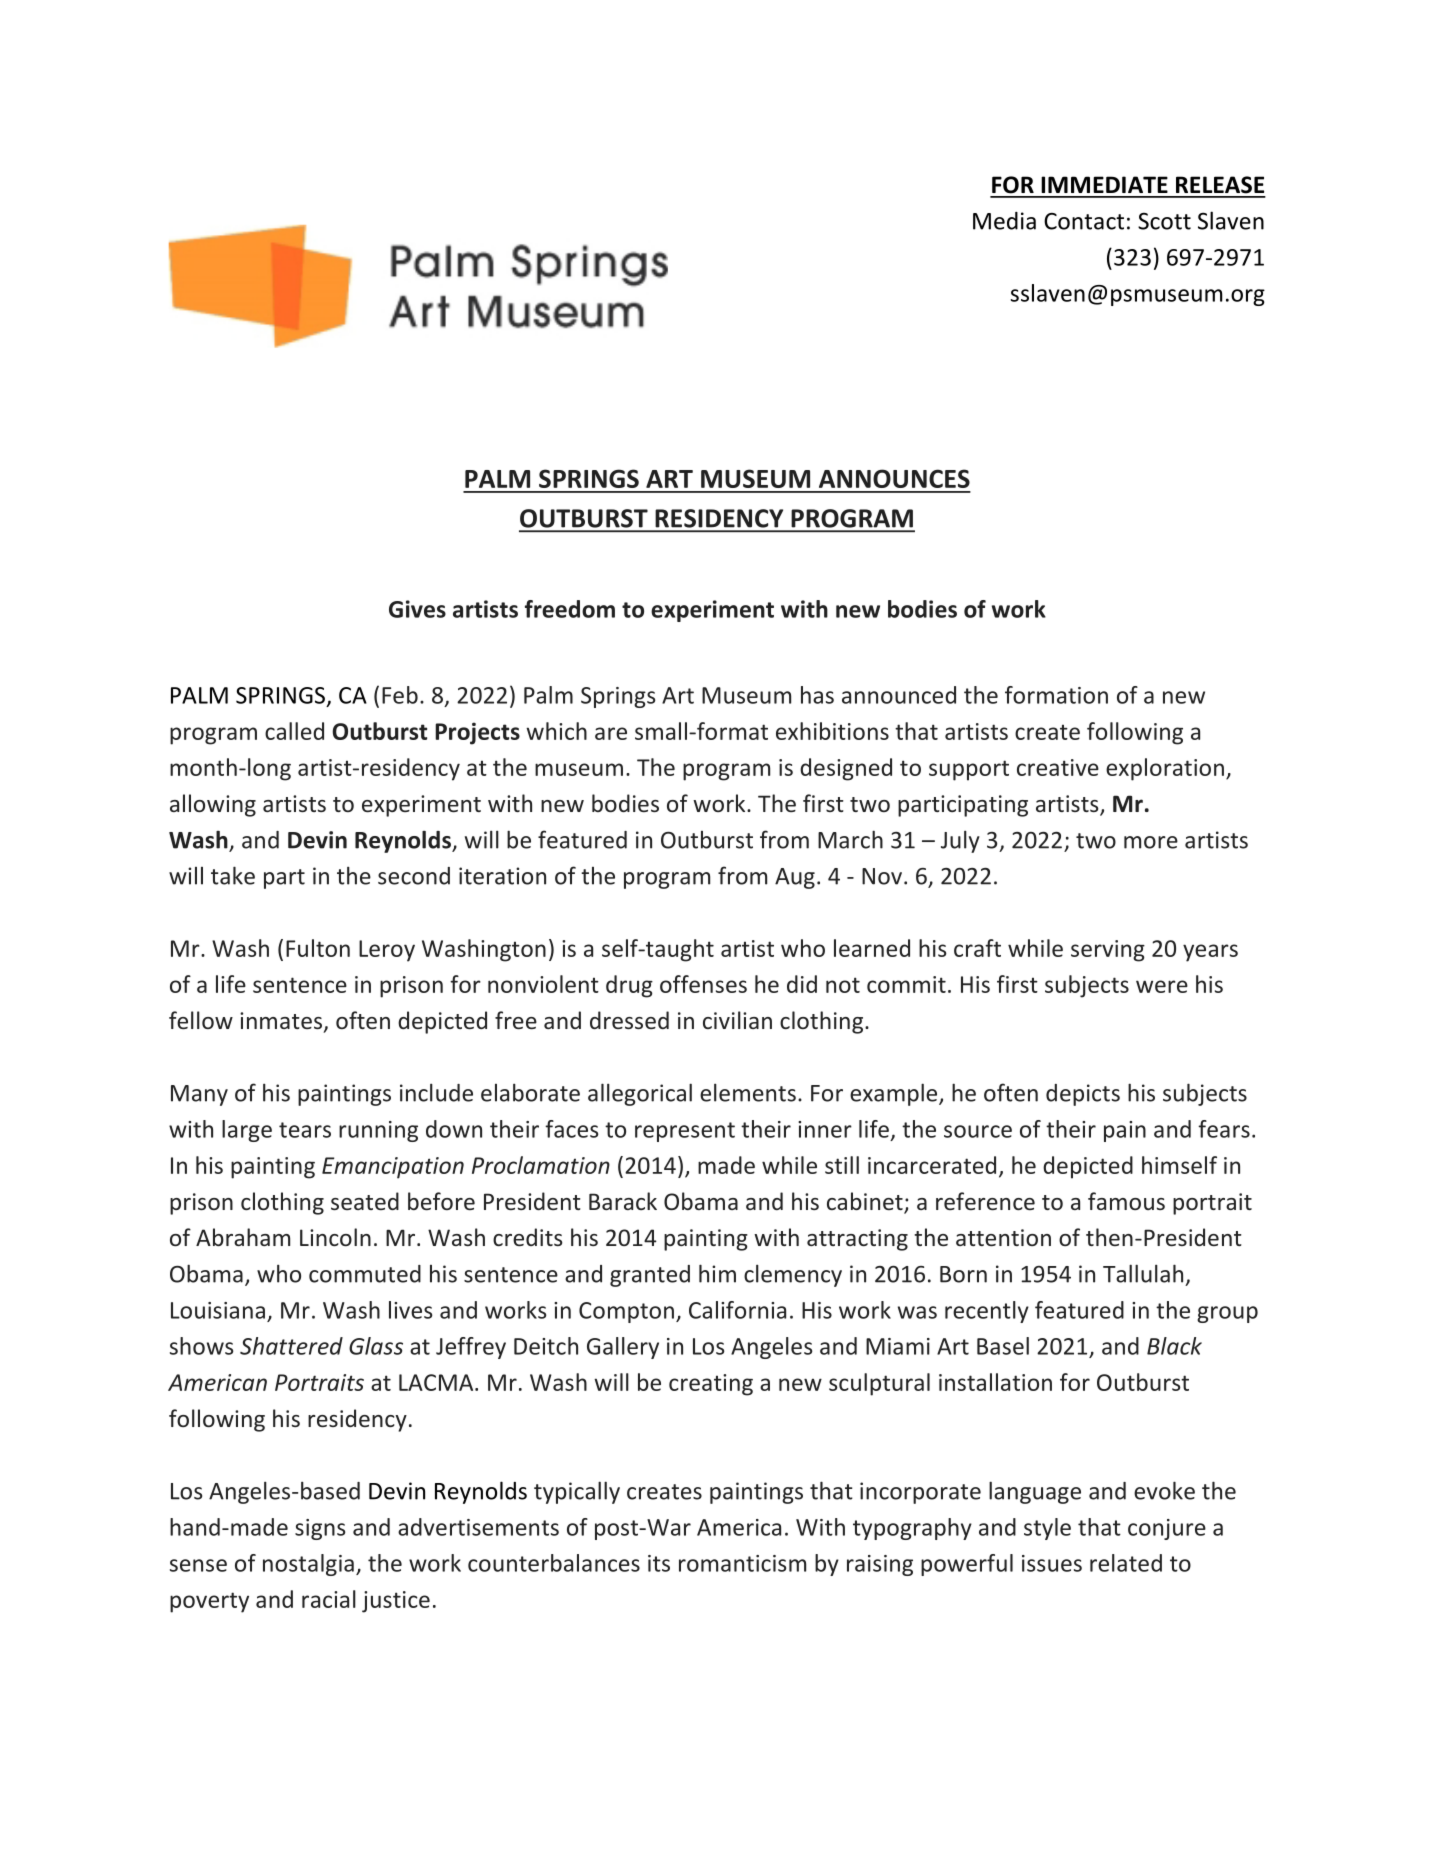 This page has height=1855, width=1434. Describe the element at coordinates (1164, 221) in the page. I see `Scott` at that location.
